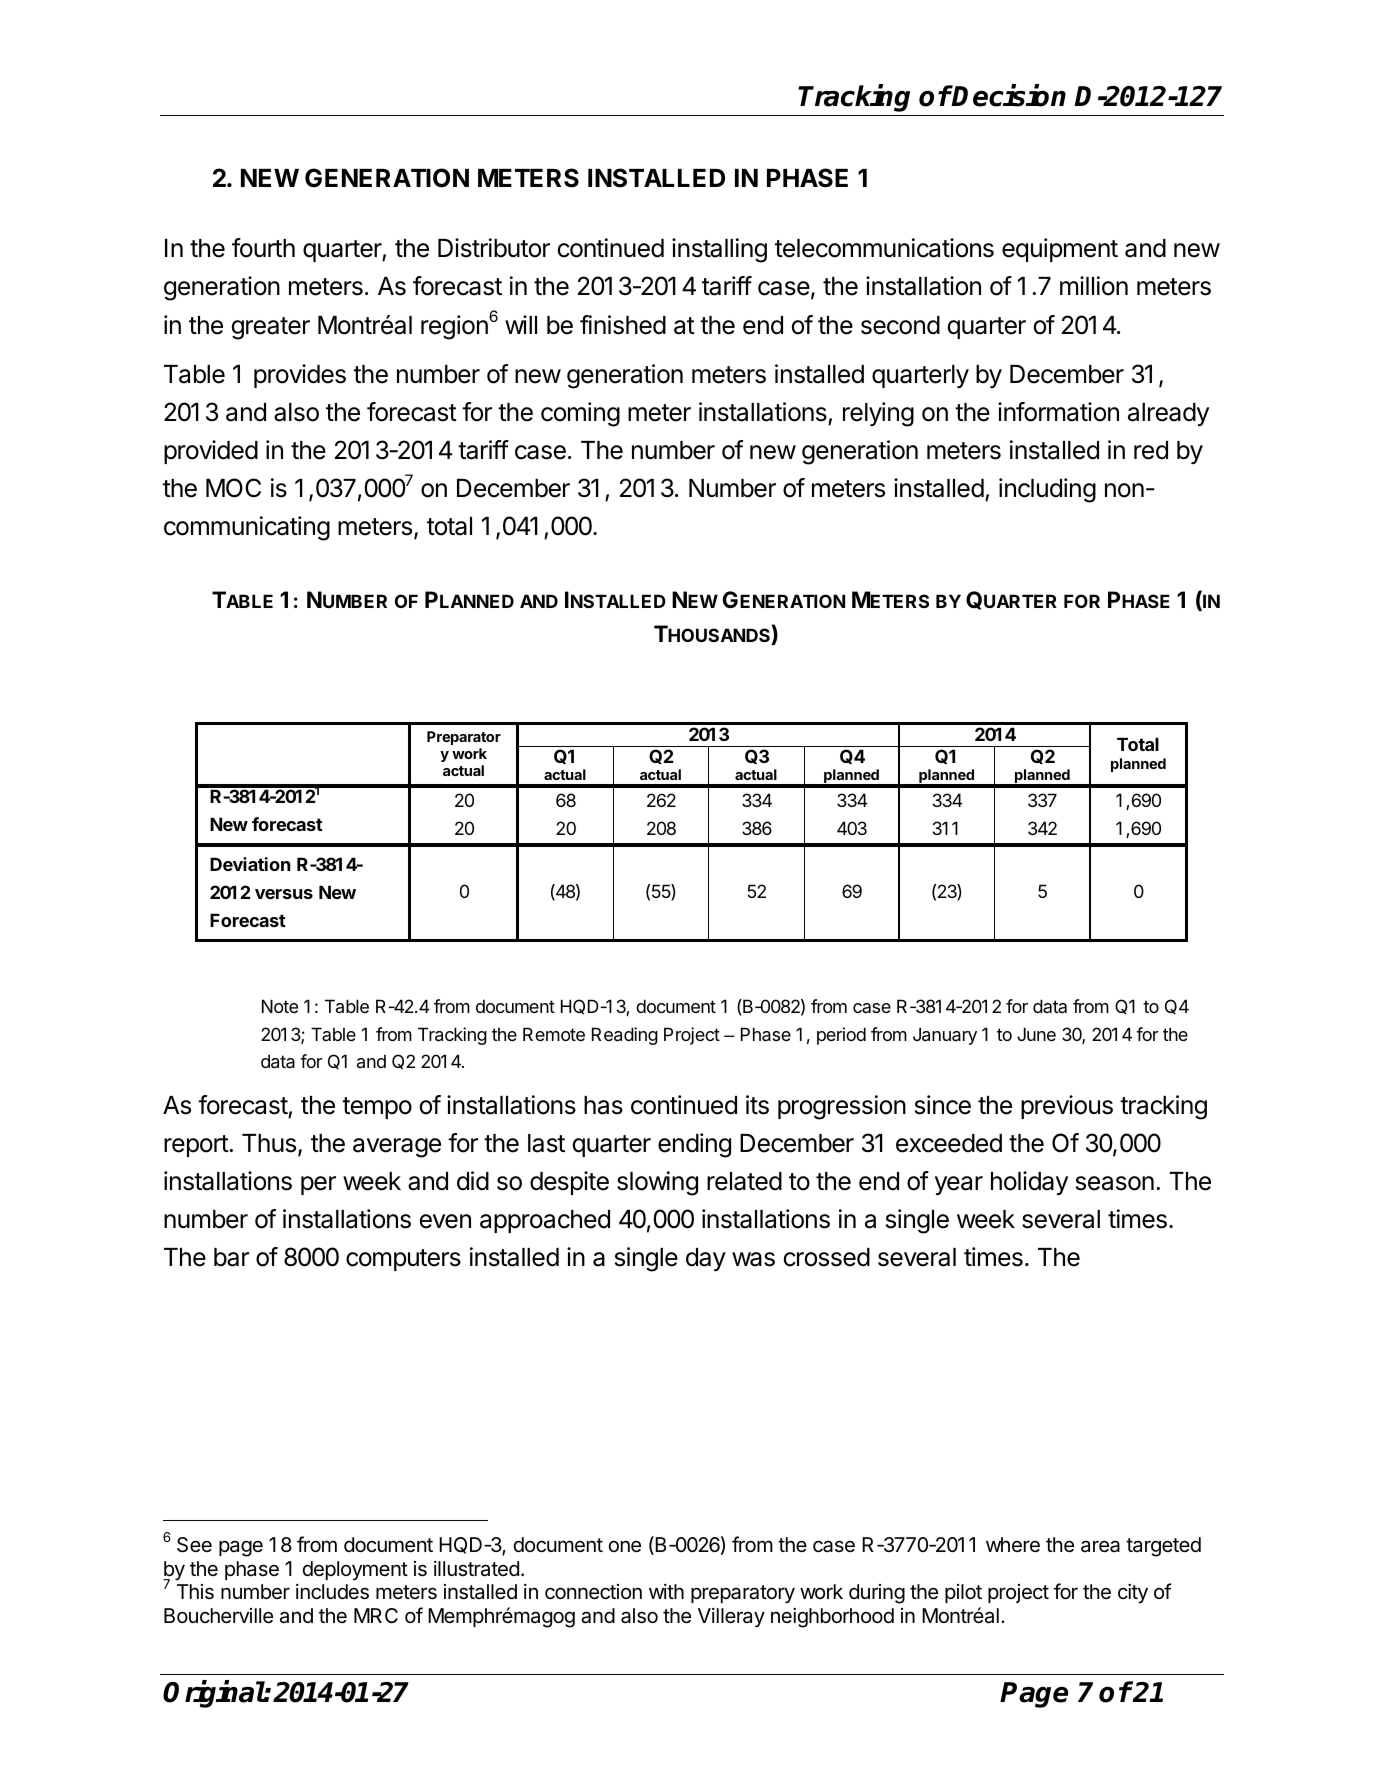 The image size is (1383, 1790). What do you see at coordinates (1013, 1545) in the document?
I see `where` at bounding box center [1013, 1545].
